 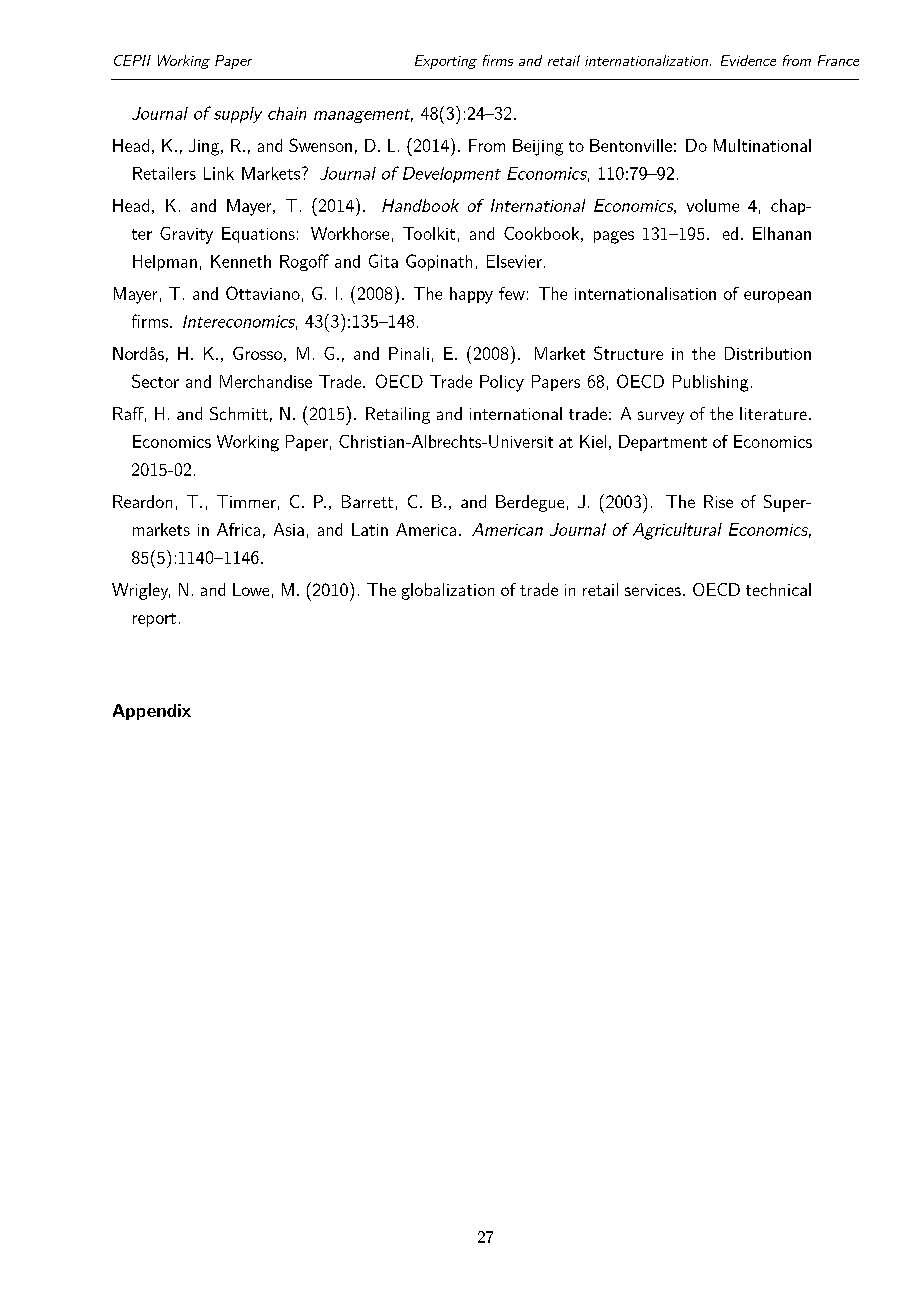 What do you see at coordinates (238, 115) in the screenshot?
I see `supply` at bounding box center [238, 115].
